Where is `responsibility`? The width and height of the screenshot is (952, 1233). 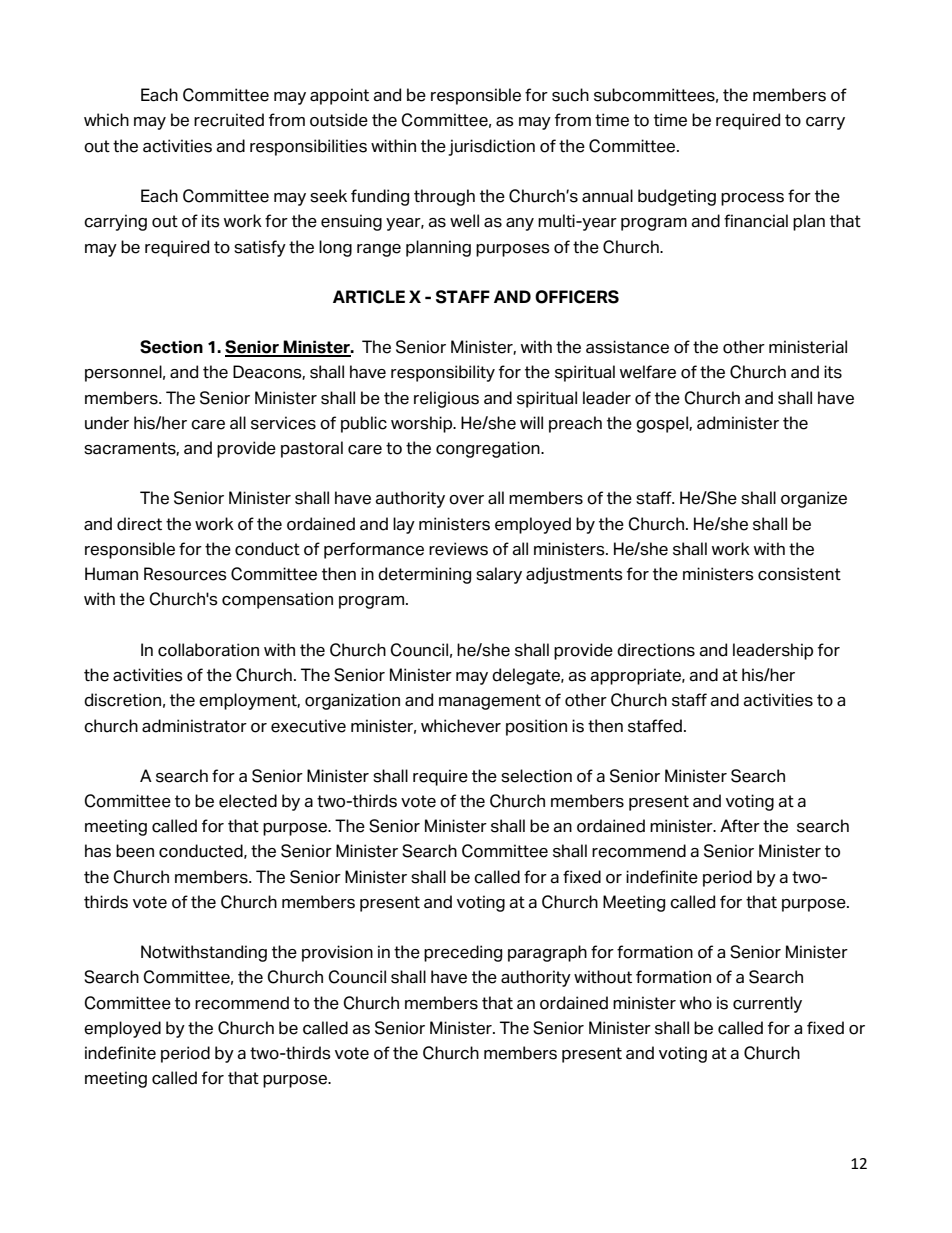 responsibility is located at coordinates (443, 373).
